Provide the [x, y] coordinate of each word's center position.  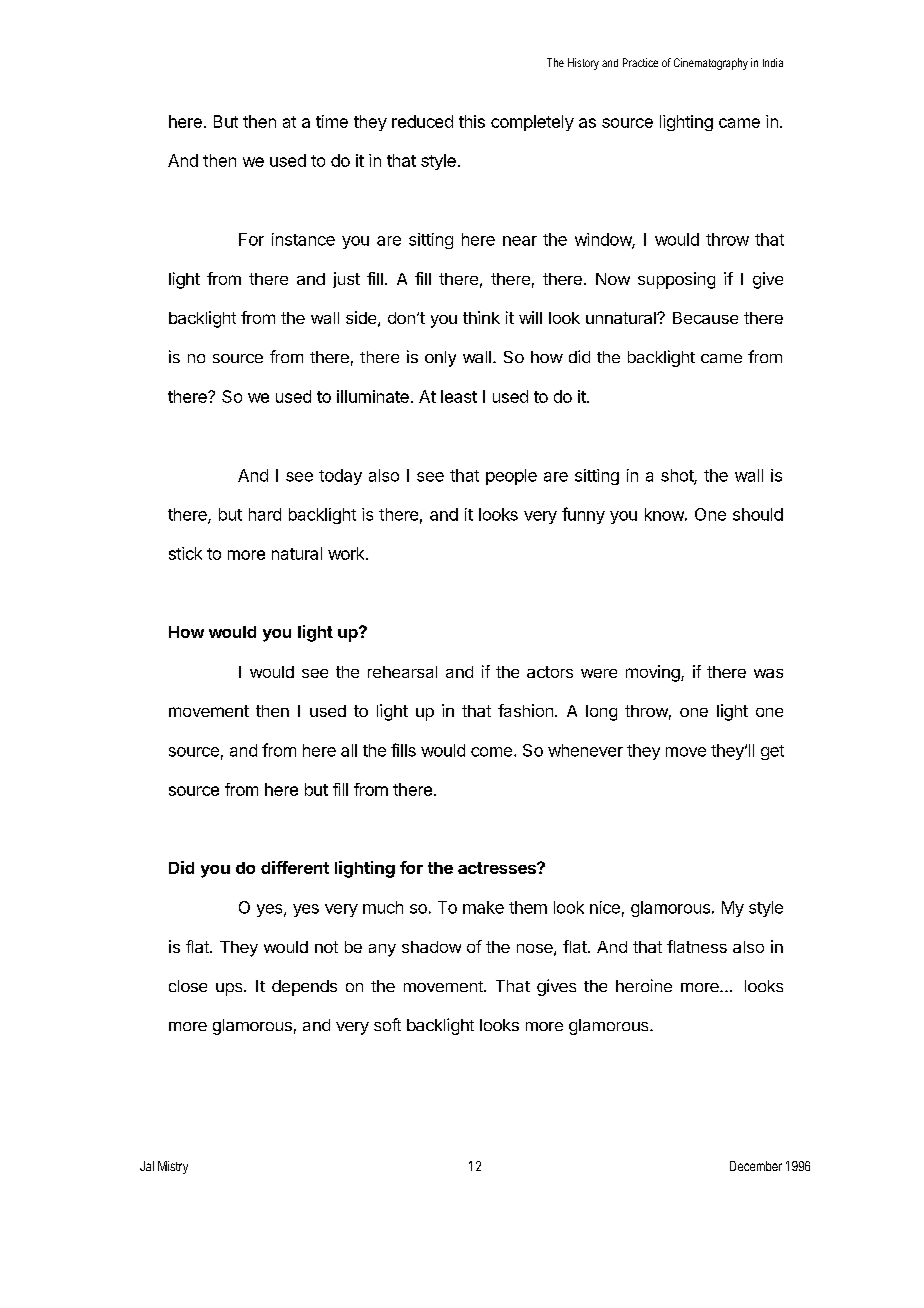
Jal [147, 1166]
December [756, 1166]
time [332, 121]
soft [387, 1024]
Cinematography [711, 64]
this [472, 121]
